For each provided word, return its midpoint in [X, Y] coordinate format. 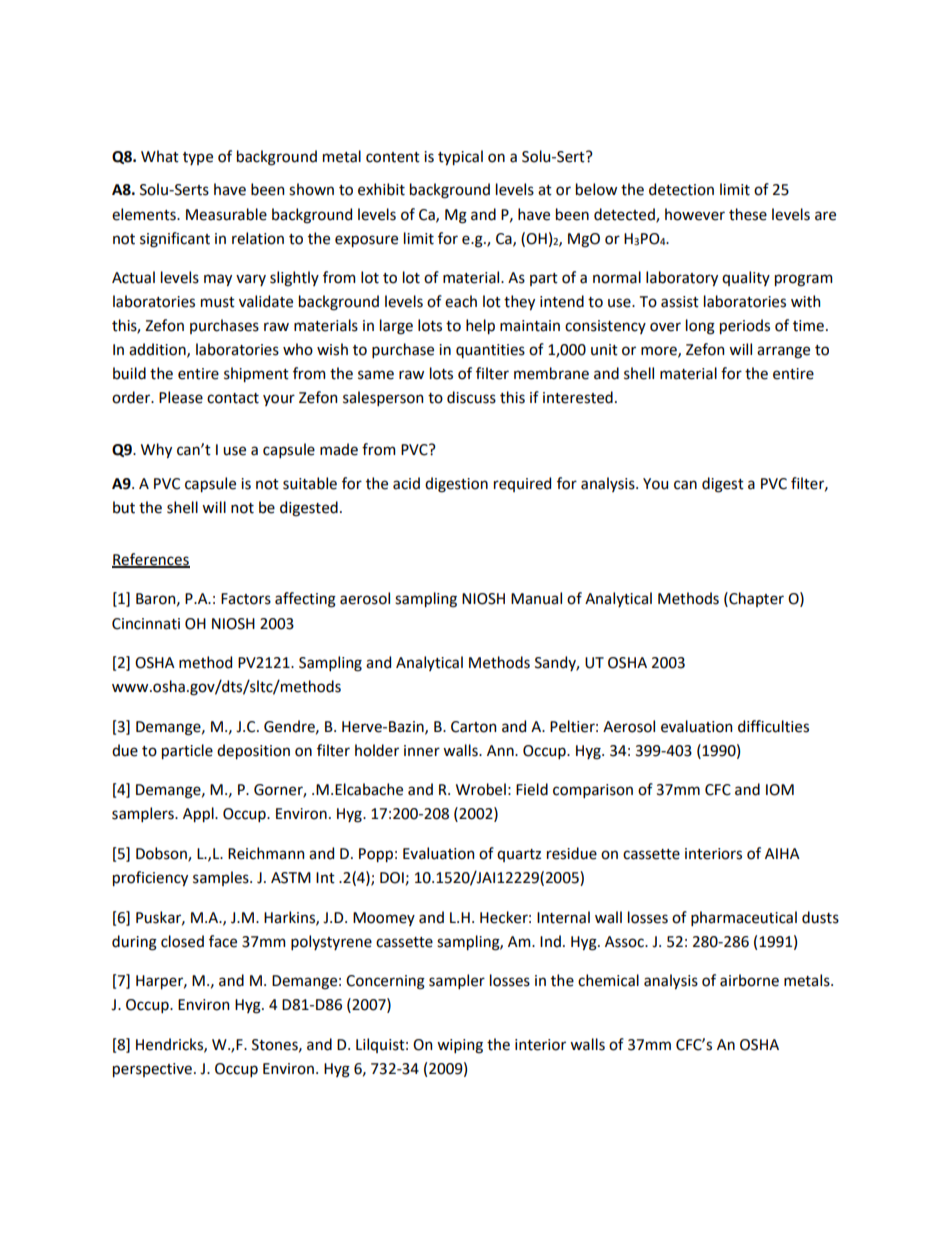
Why [156, 450]
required [522, 484]
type [198, 158]
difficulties [773, 726]
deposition [253, 751]
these [748, 214]
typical [460, 157]
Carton [473, 727]
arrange [783, 352]
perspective [152, 1070]
